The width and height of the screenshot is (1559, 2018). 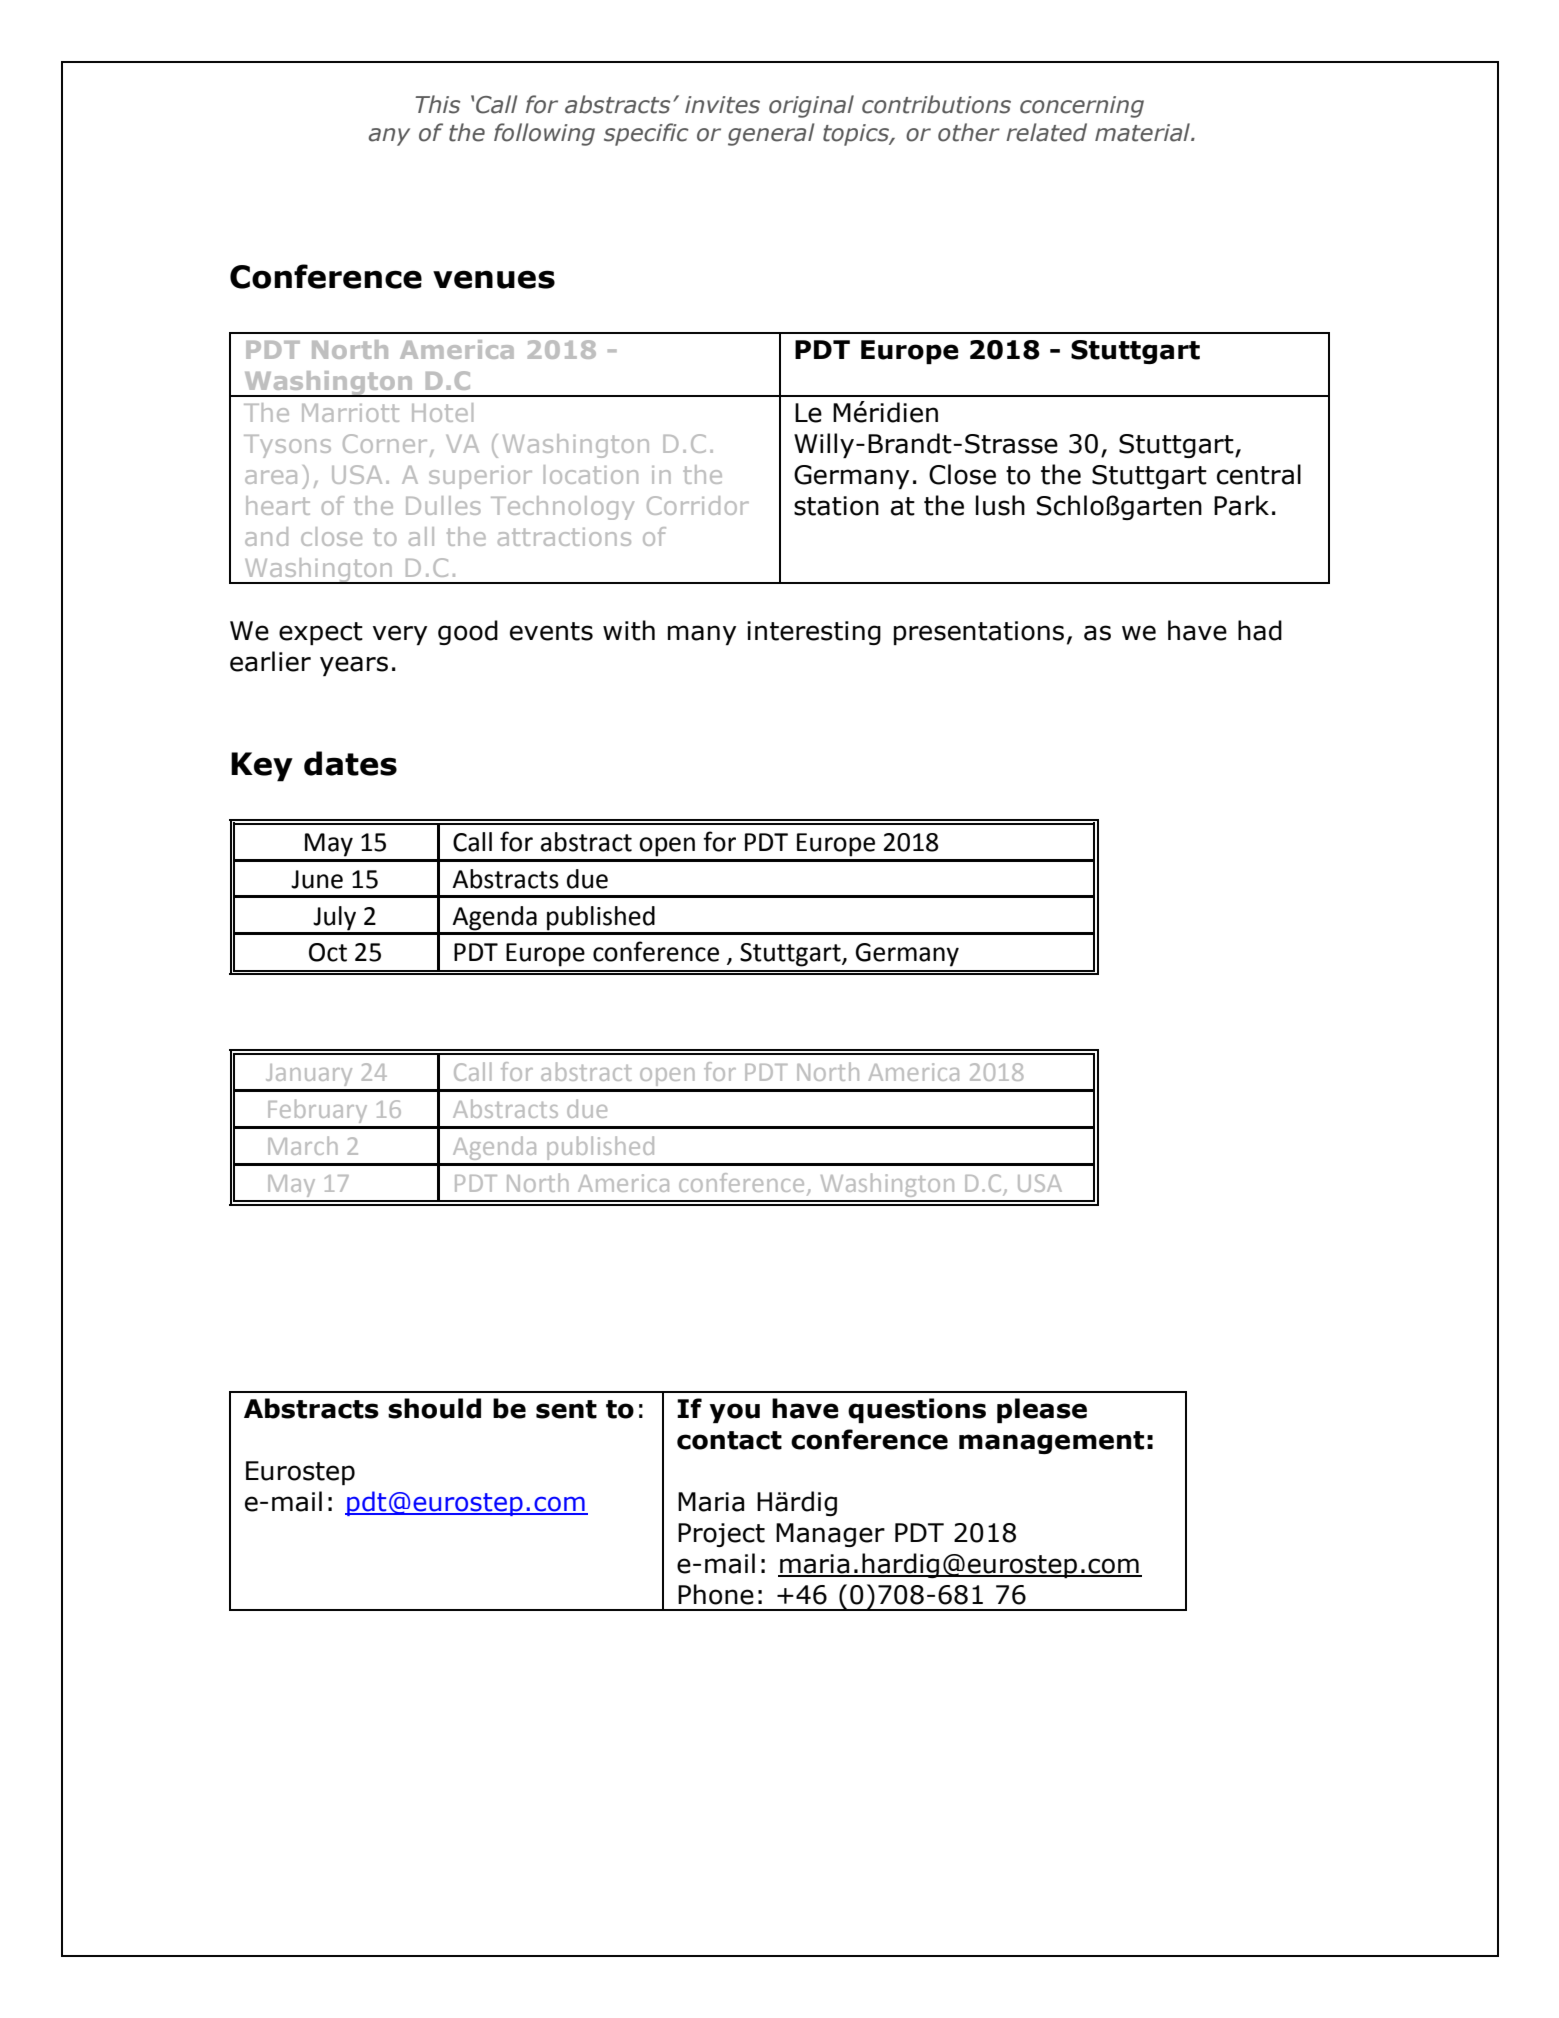 What do you see at coordinates (814, 633) in the screenshot?
I see `interesting` at bounding box center [814, 633].
